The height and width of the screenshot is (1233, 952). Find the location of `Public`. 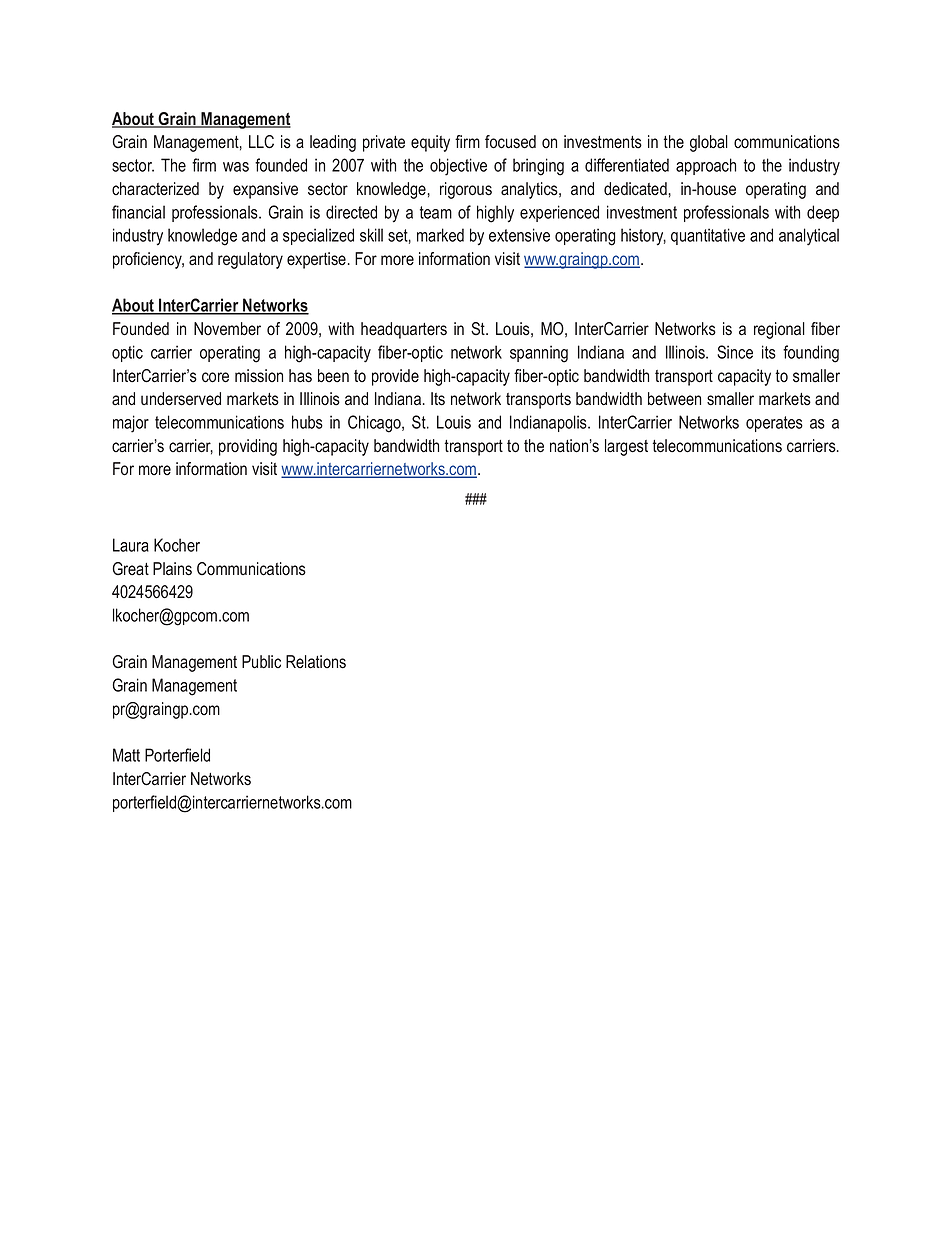

Public is located at coordinates (261, 662).
